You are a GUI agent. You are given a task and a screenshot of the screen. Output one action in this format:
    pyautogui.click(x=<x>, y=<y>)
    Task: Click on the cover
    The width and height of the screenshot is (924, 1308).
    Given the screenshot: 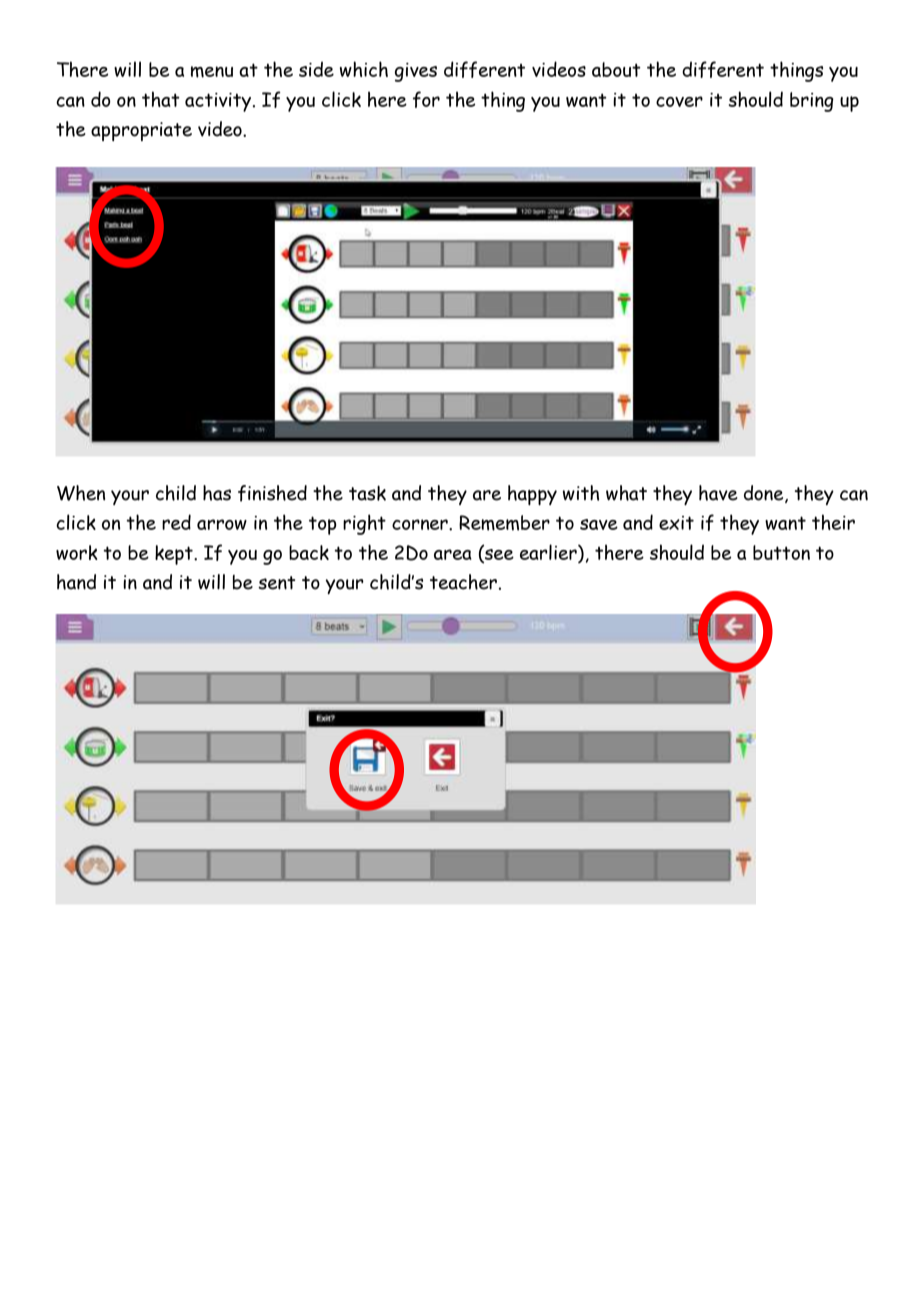 What is the action you would take?
    pyautogui.click(x=679, y=101)
